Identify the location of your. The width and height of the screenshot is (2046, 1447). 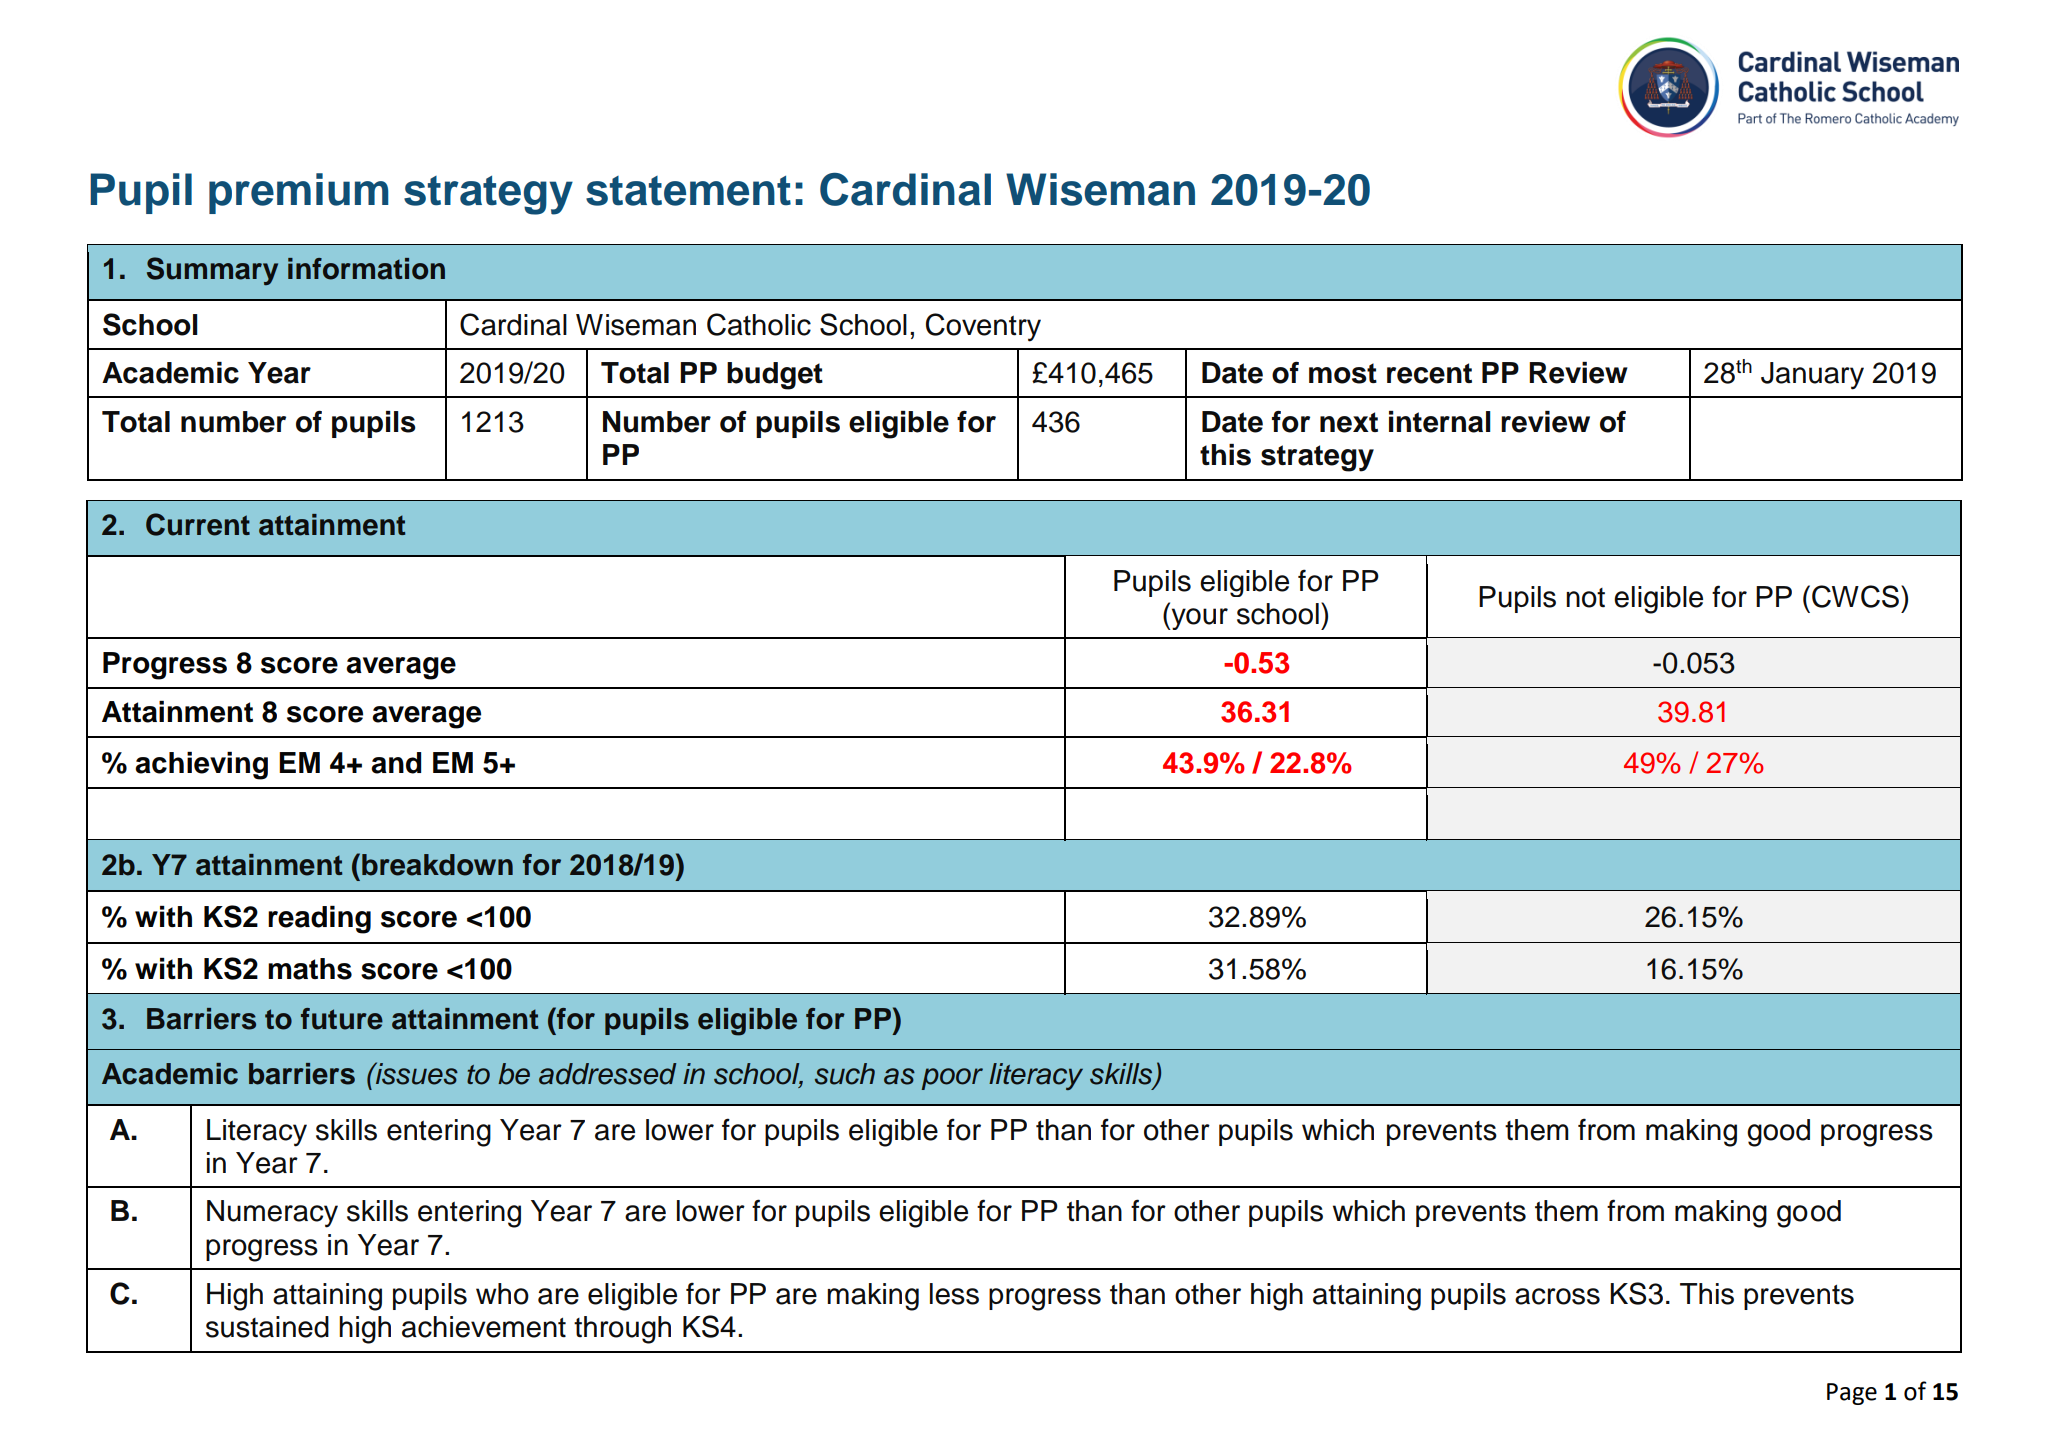
(1198, 619).
